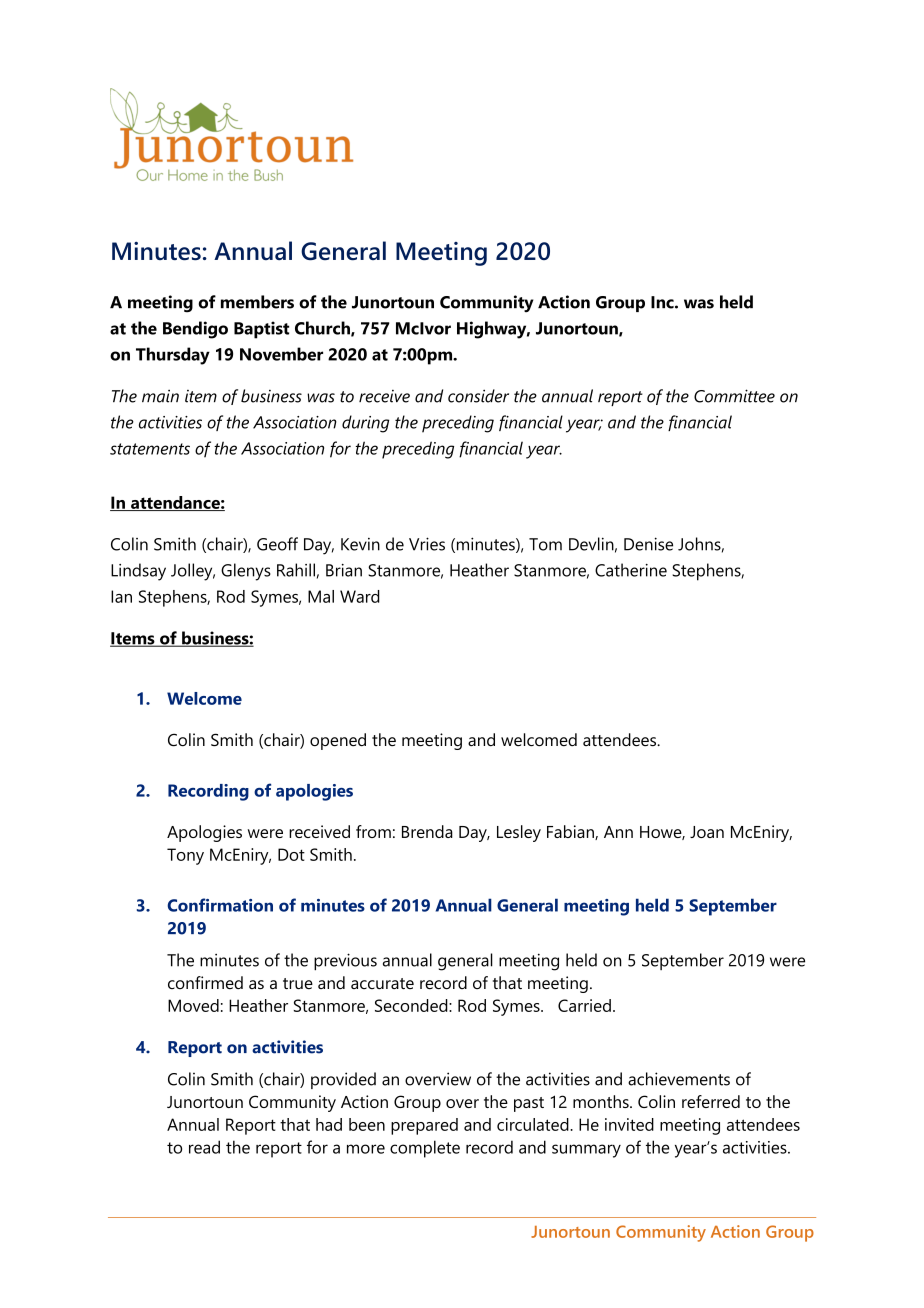 The width and height of the screenshot is (924, 1308). I want to click on invited, so click(629, 1124).
